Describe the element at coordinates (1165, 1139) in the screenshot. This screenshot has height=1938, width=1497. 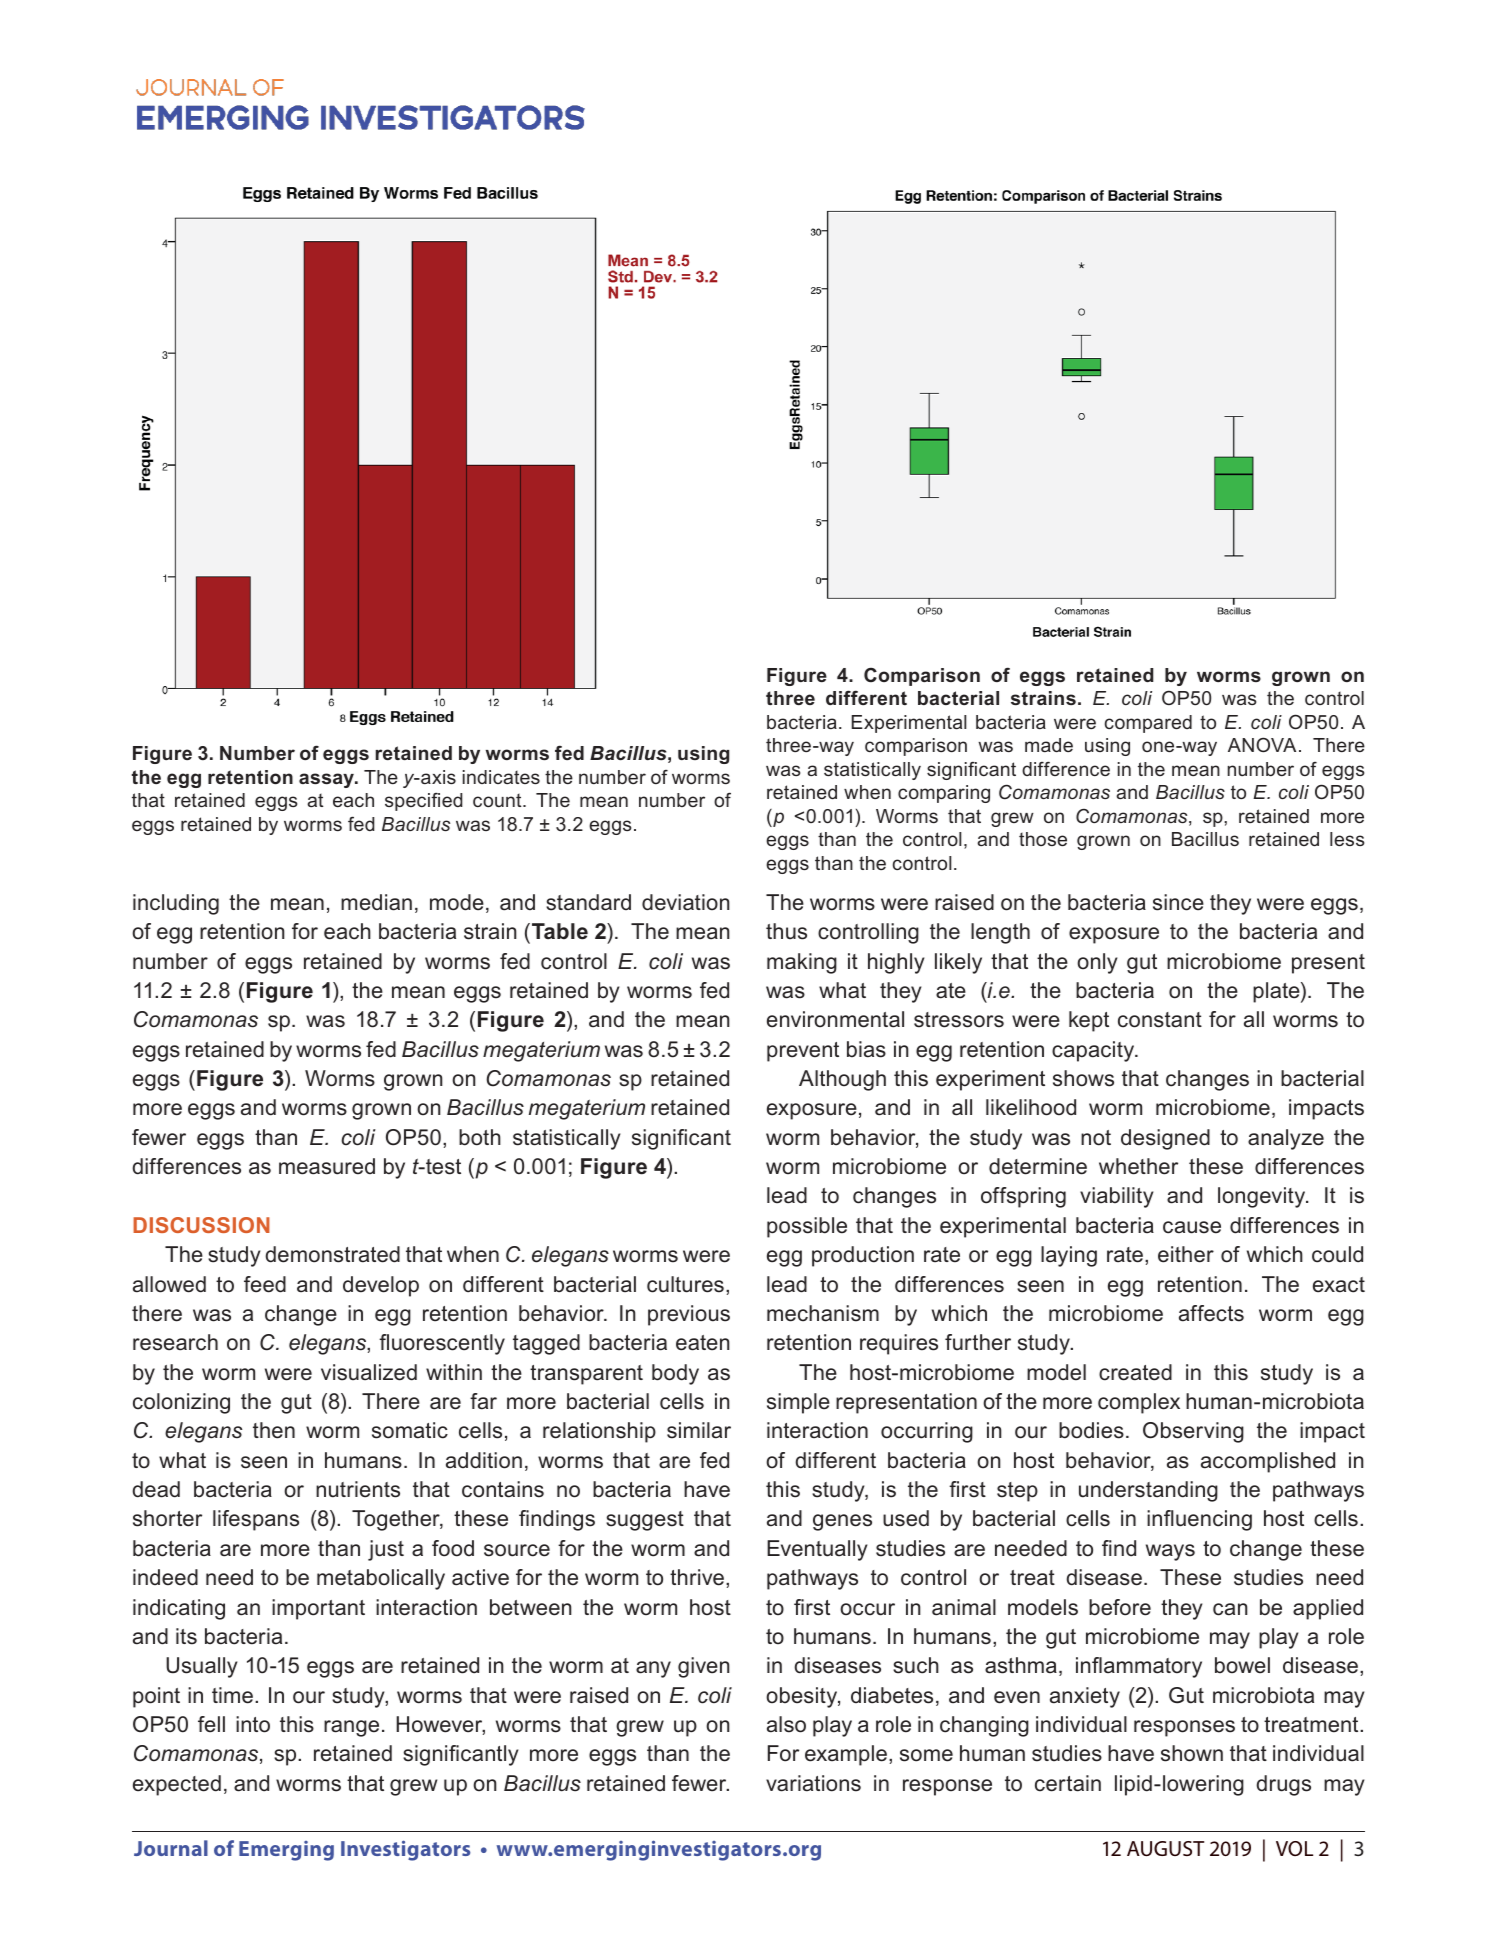
I see `designed` at that location.
